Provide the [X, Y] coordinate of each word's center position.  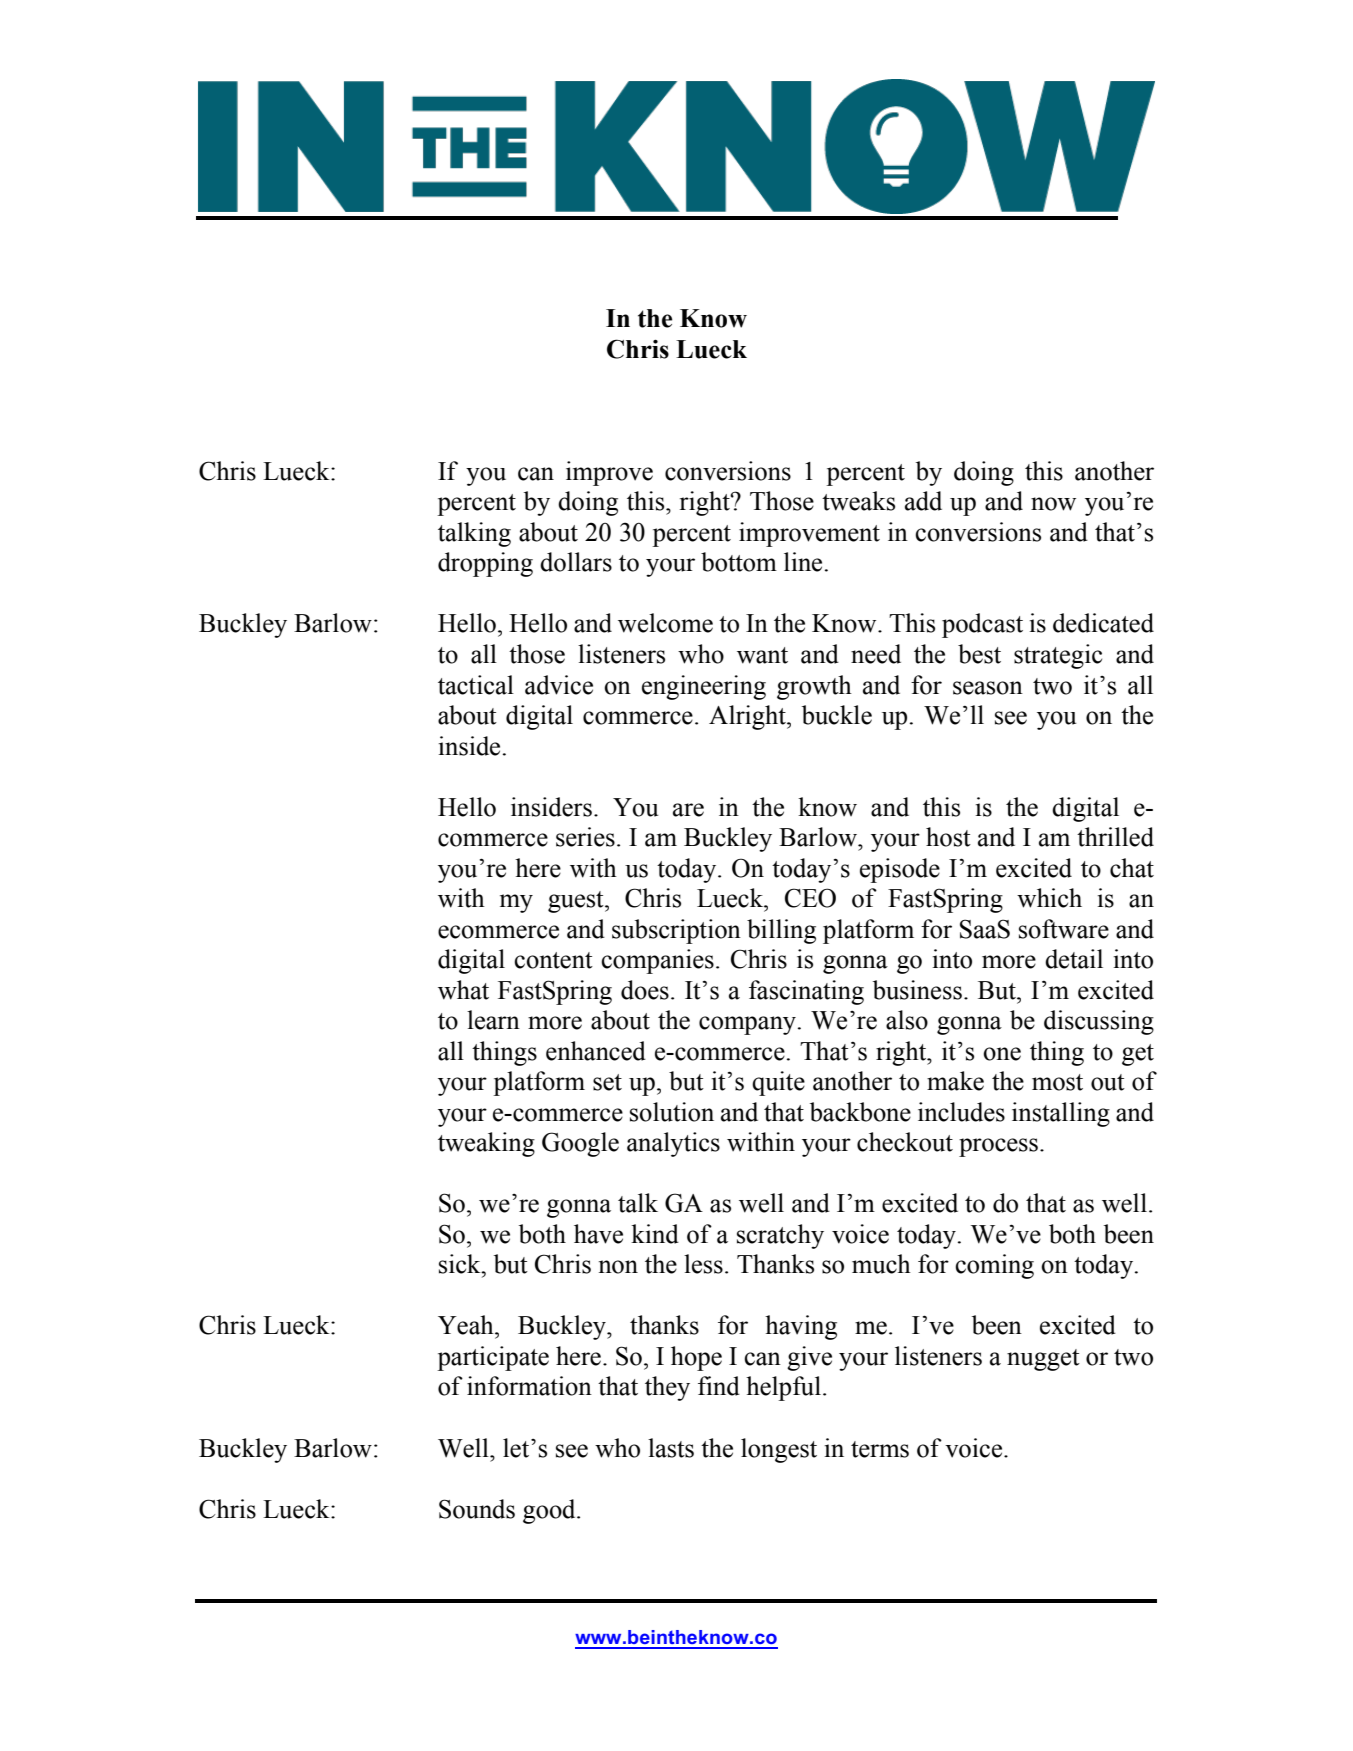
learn [493, 1020]
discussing [1099, 1022]
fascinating [806, 992]
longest [779, 1450]
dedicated [1103, 623]
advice [559, 685]
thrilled [1115, 837]
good [550, 1511]
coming [994, 1266]
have [598, 1234]
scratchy [780, 1236]
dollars [576, 562]
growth [814, 687]
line [803, 562]
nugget [1043, 1360]
